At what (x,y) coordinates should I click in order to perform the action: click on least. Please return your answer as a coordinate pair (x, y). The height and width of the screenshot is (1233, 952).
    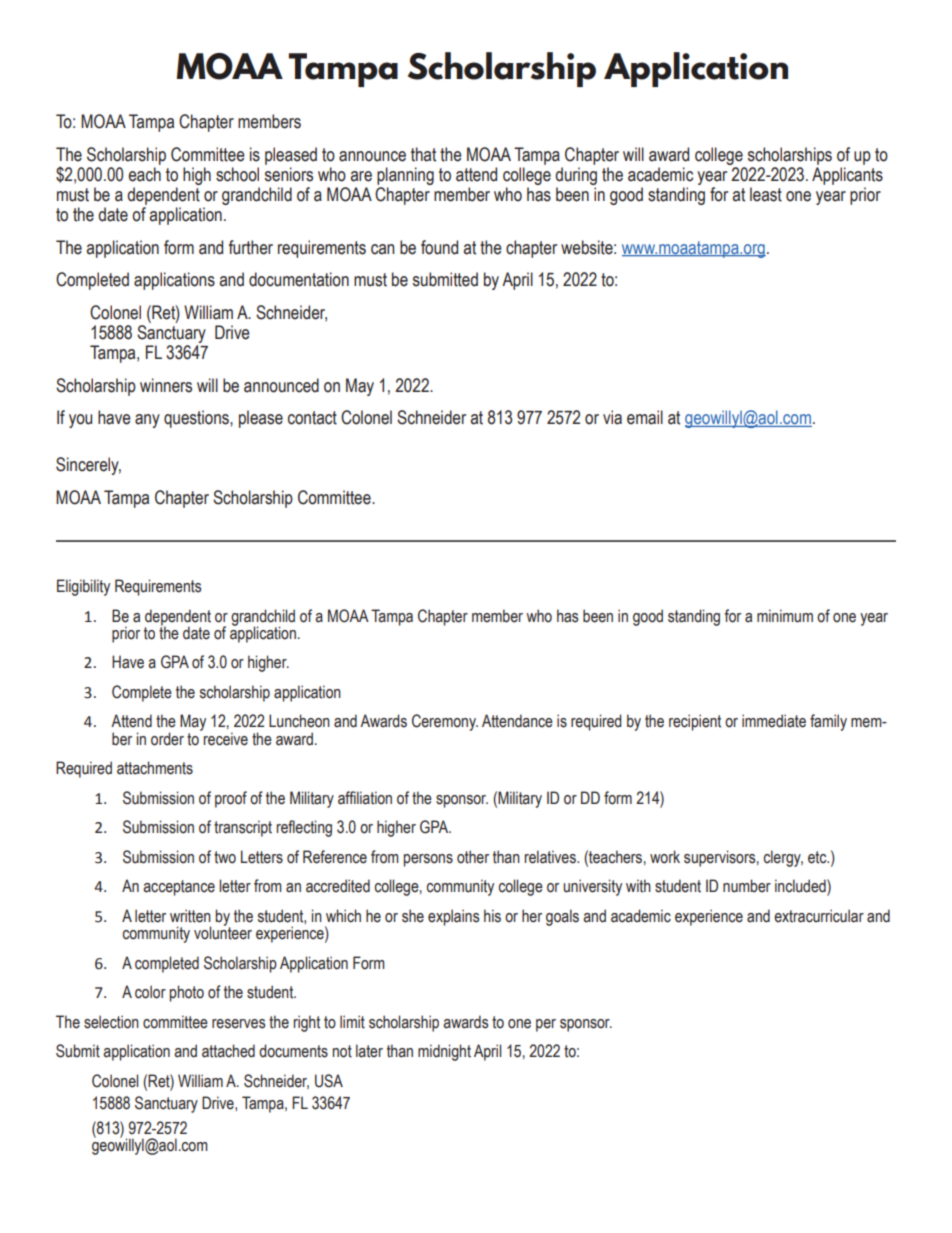
    Looking at the image, I should click on (766, 194).
